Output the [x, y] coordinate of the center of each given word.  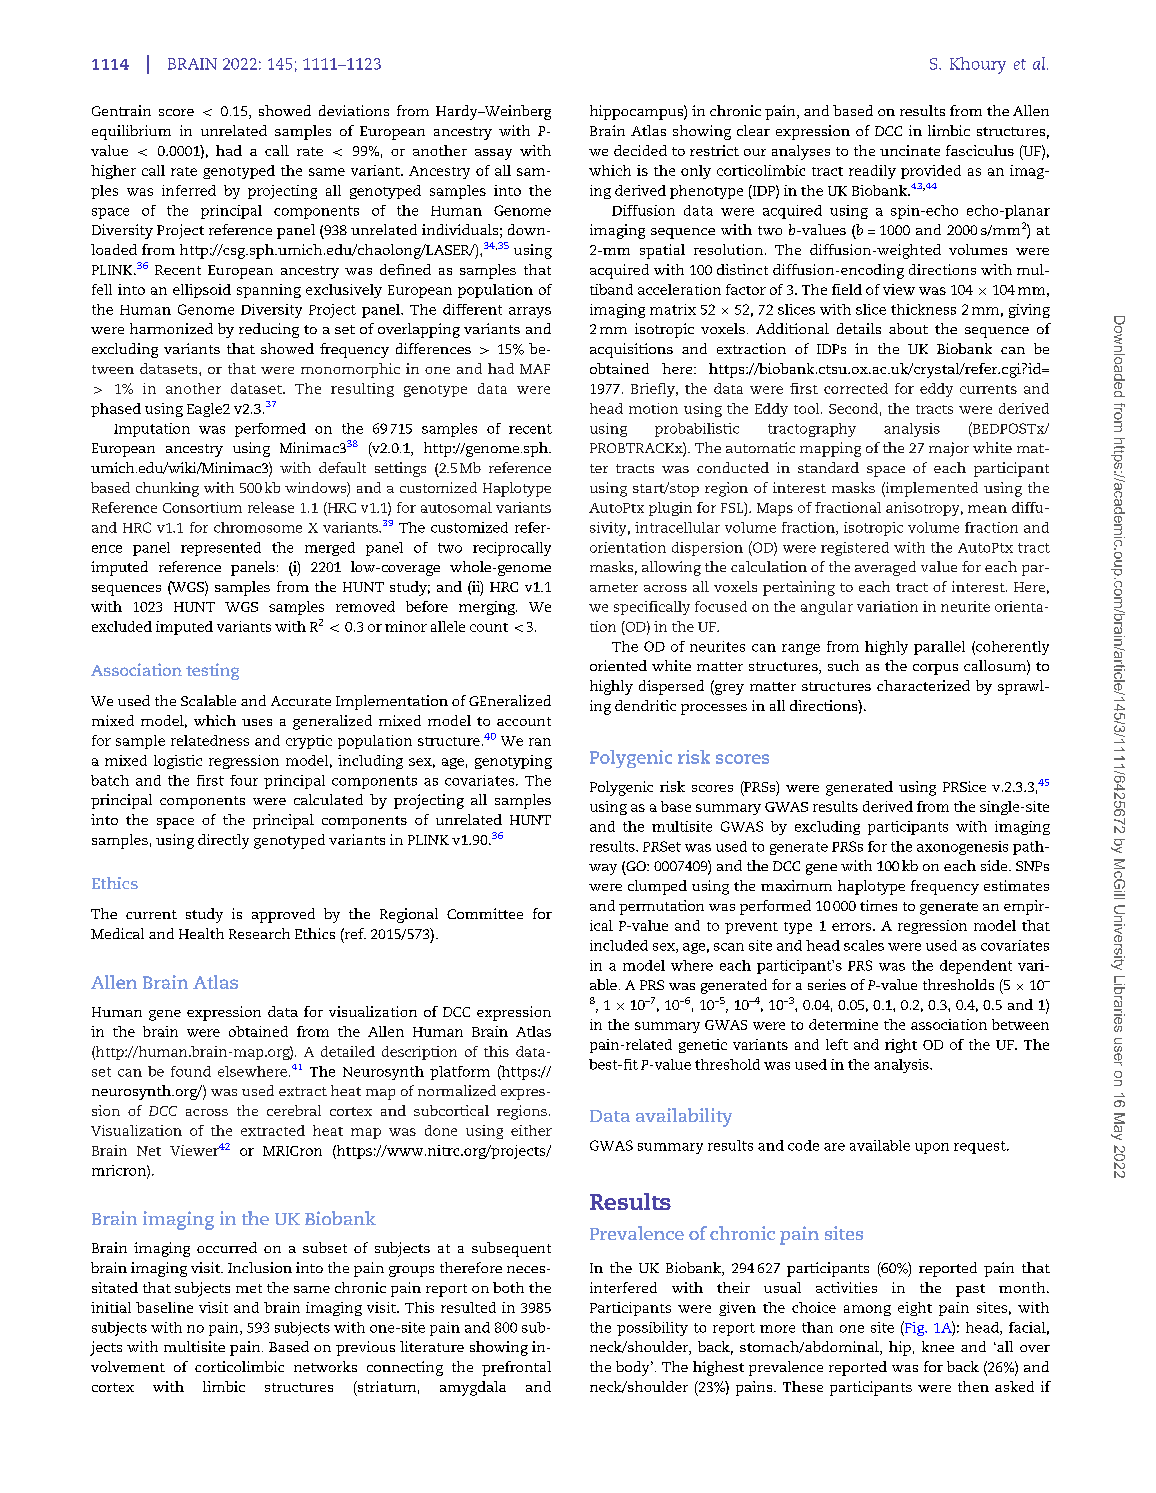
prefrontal [516, 1368]
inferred [189, 190]
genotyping [513, 762]
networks [325, 1366]
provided [931, 172]
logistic [178, 762]
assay [493, 154]
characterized [923, 685]
